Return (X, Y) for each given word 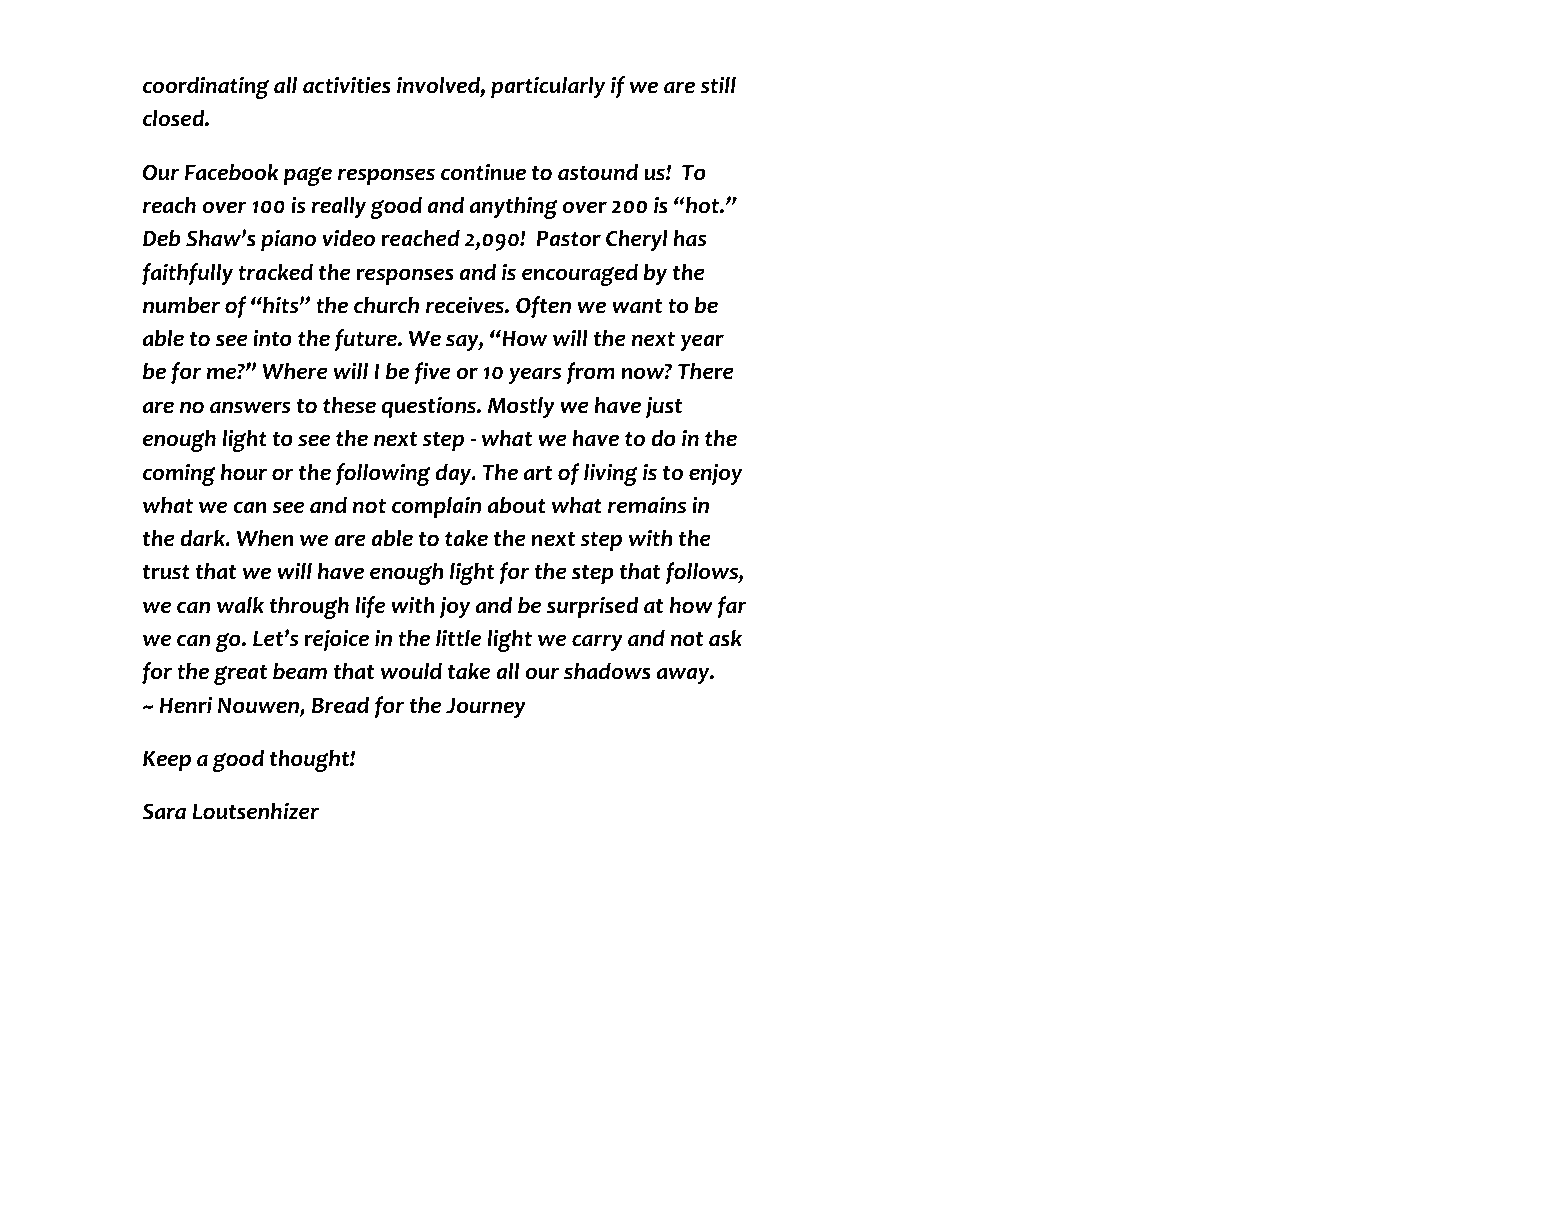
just (664, 407)
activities (347, 85)
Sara (164, 811)
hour (244, 472)
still (718, 85)
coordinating (206, 87)
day (454, 474)
